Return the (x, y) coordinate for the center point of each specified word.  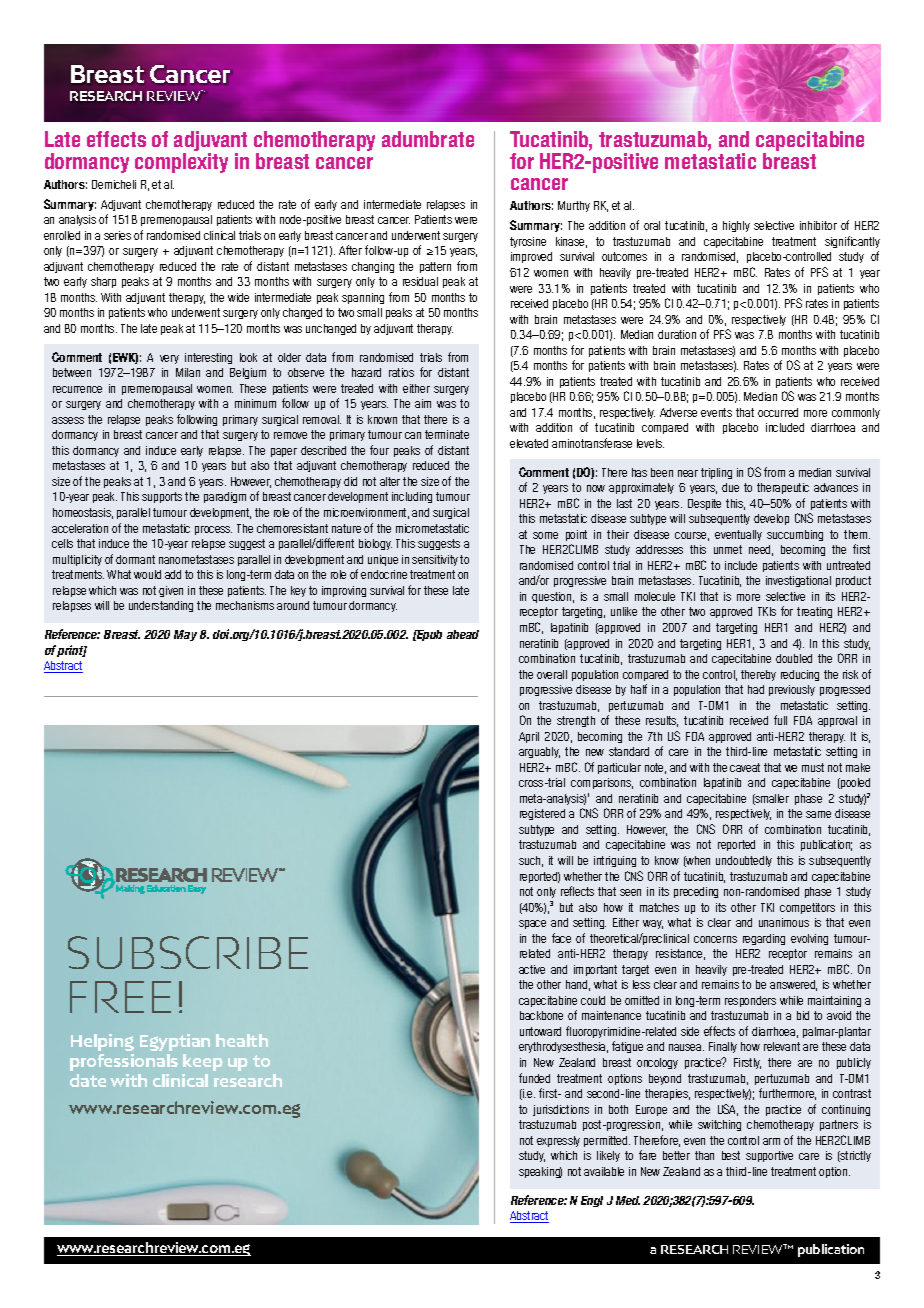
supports (162, 497)
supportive (769, 1156)
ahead (463, 634)
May (185, 635)
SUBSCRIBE (188, 952)
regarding (764, 939)
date (88, 1080)
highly (736, 226)
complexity (181, 163)
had (756, 689)
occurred (778, 412)
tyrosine (528, 242)
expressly (558, 1141)
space (532, 924)
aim (423, 403)
